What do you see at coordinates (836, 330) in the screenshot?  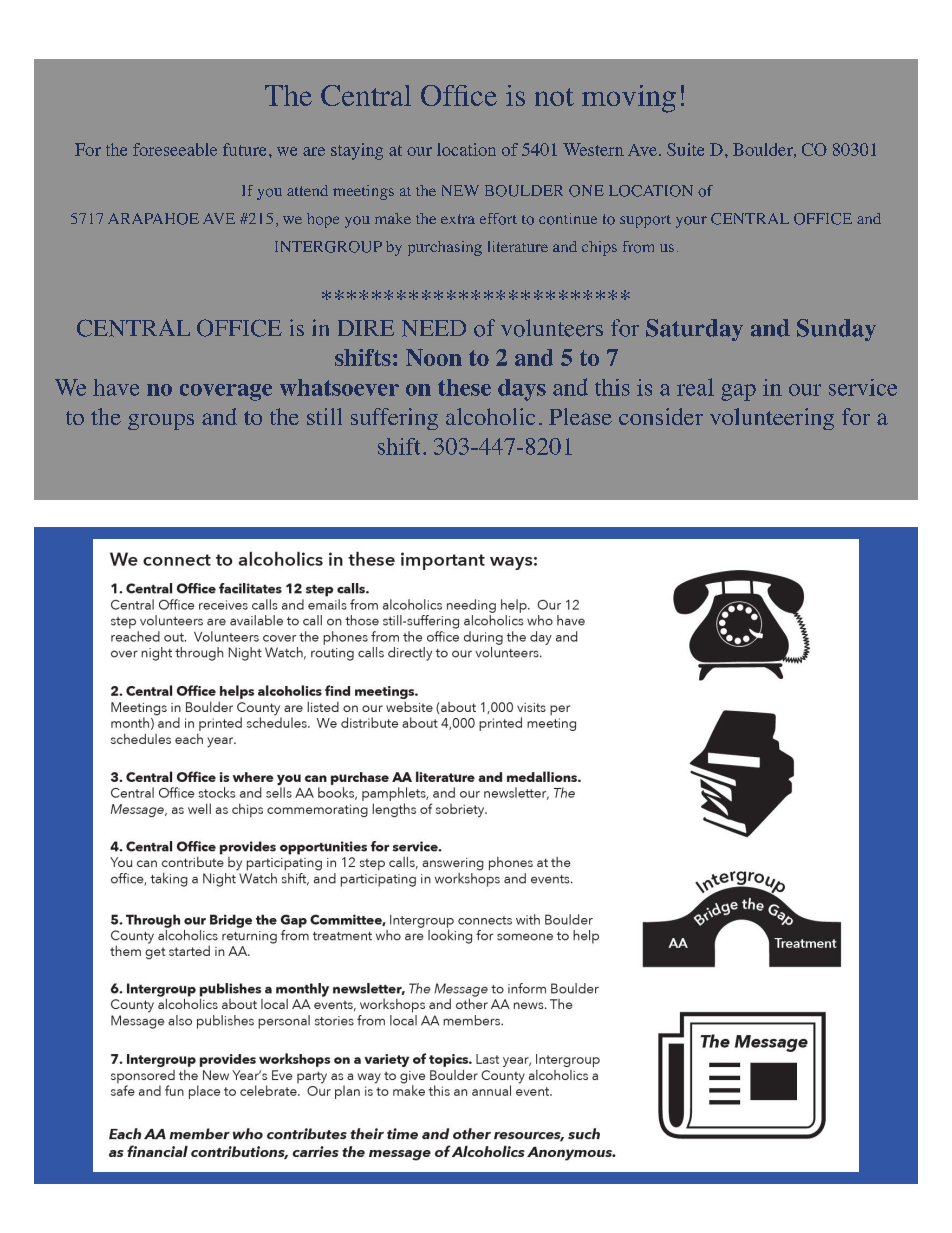 I see `Sunday` at bounding box center [836, 330].
